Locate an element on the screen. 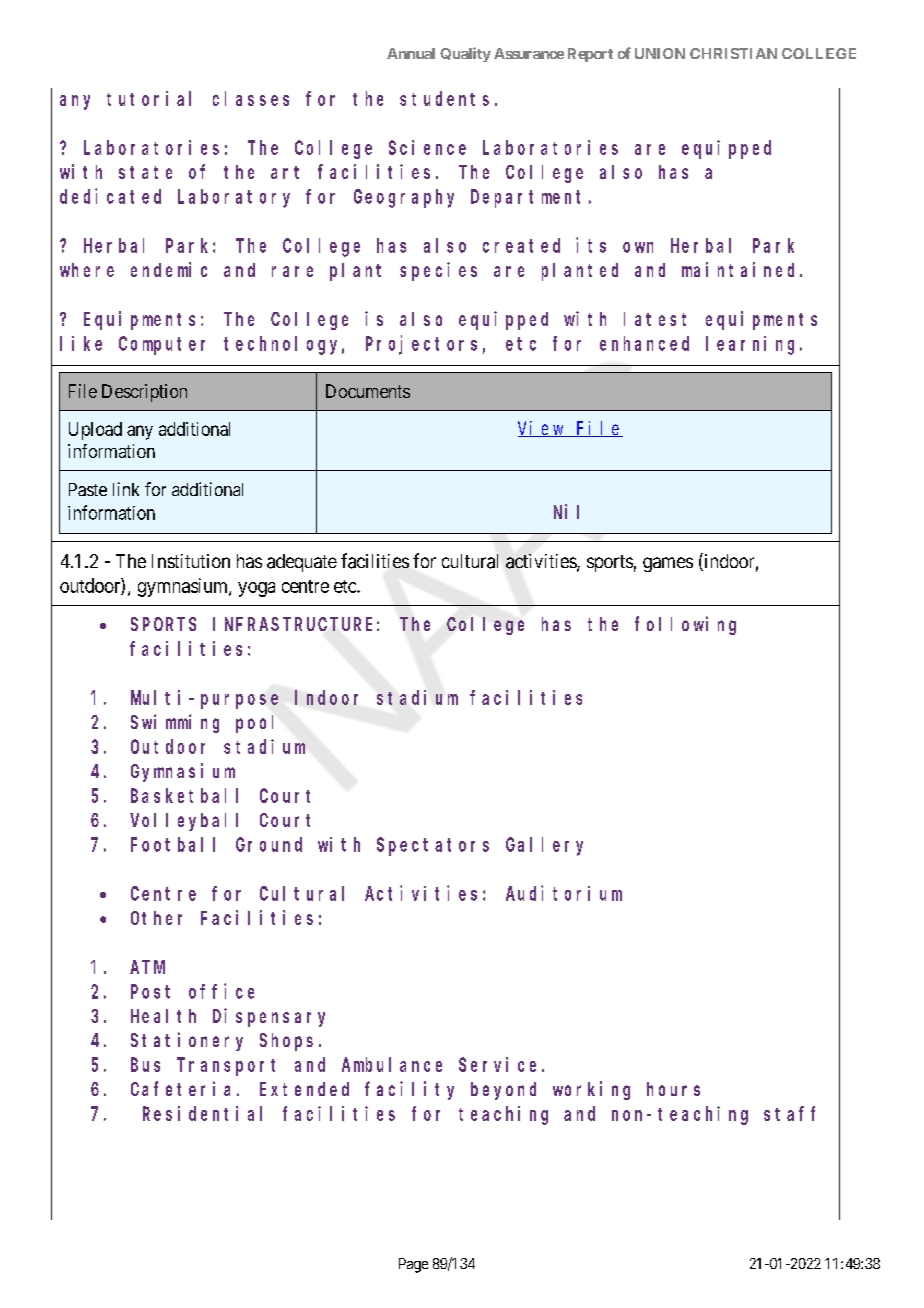 The image size is (924, 1308). hours is located at coordinates (673, 1089).
